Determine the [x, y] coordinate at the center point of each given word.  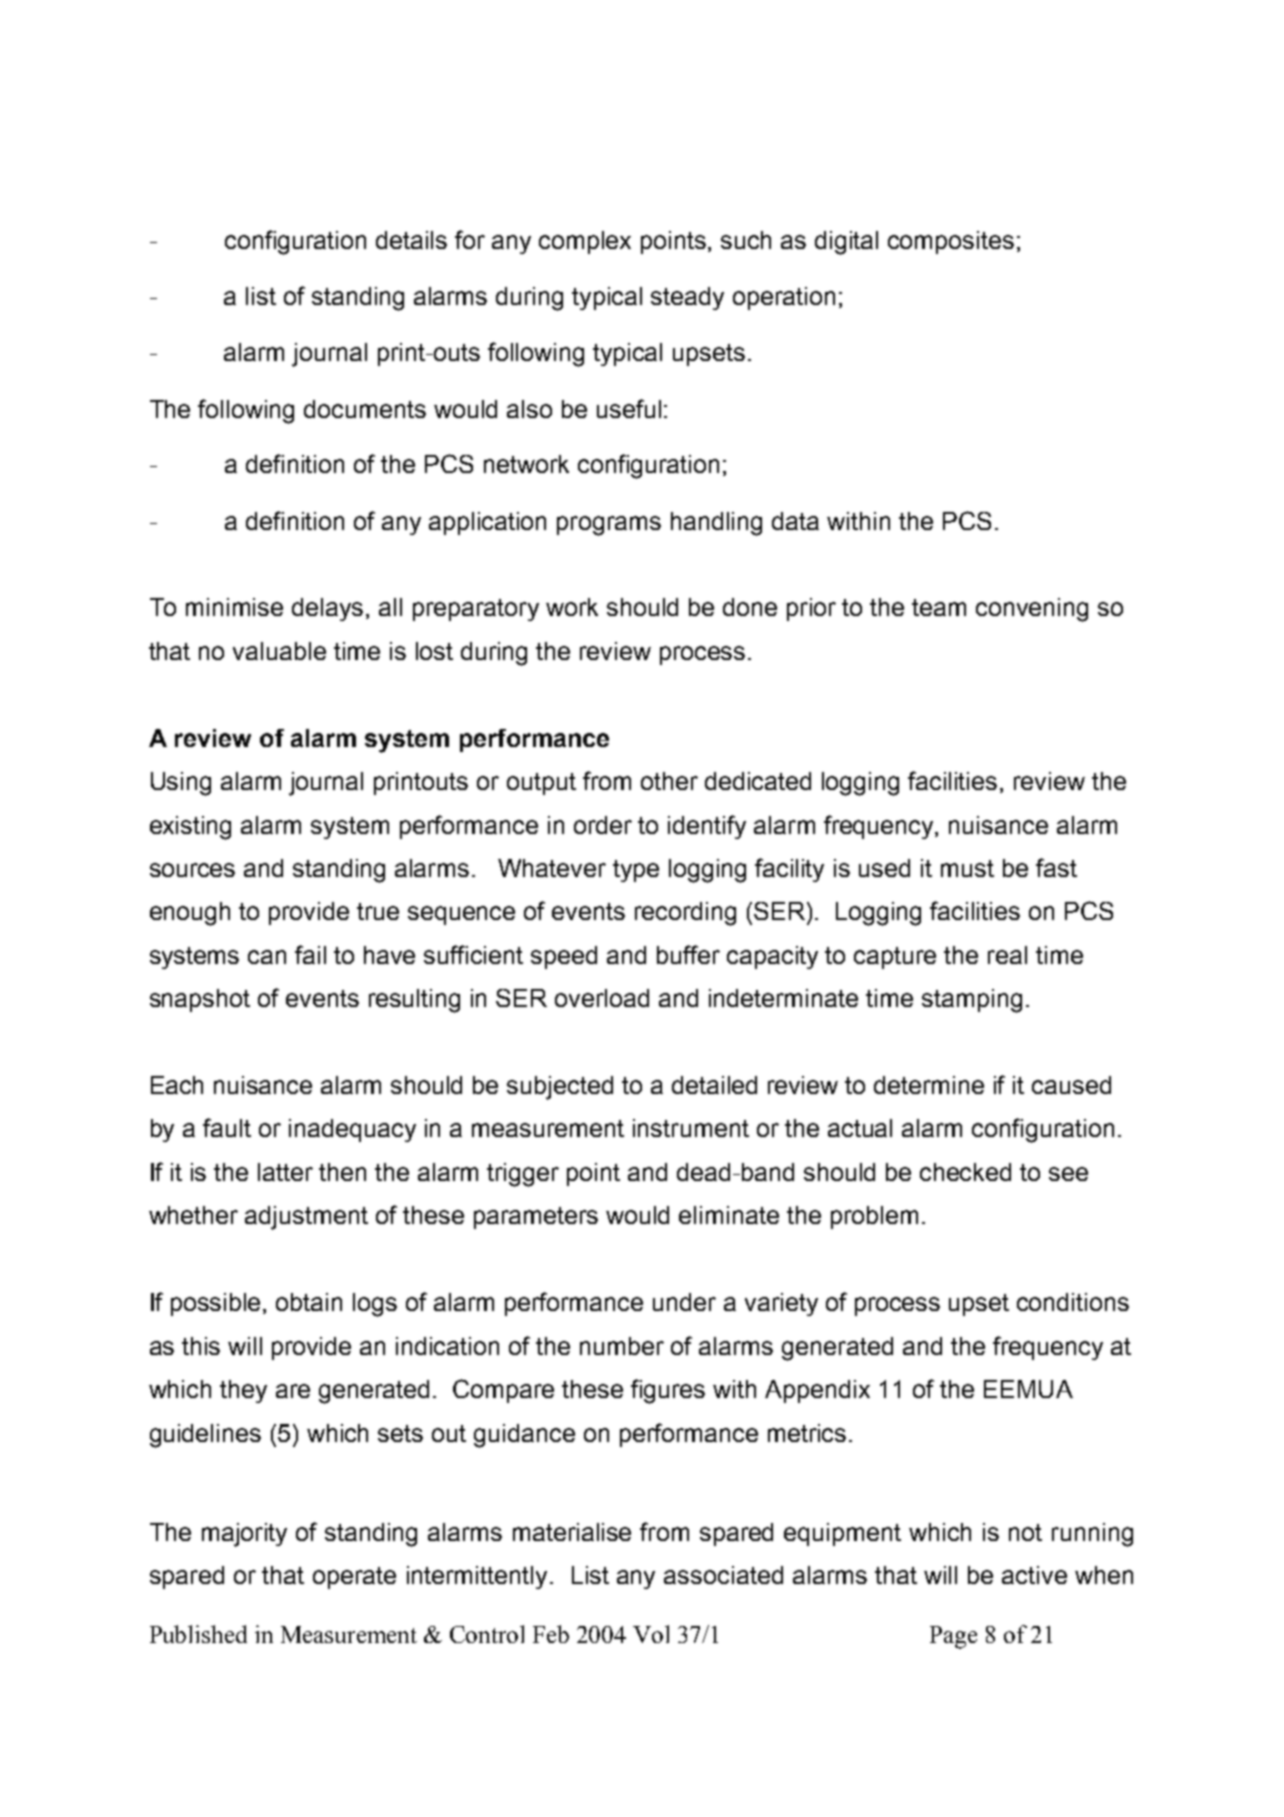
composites [951, 242]
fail [310, 954]
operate [354, 1578]
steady [687, 298]
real [1007, 955]
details [411, 240]
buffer [688, 954]
